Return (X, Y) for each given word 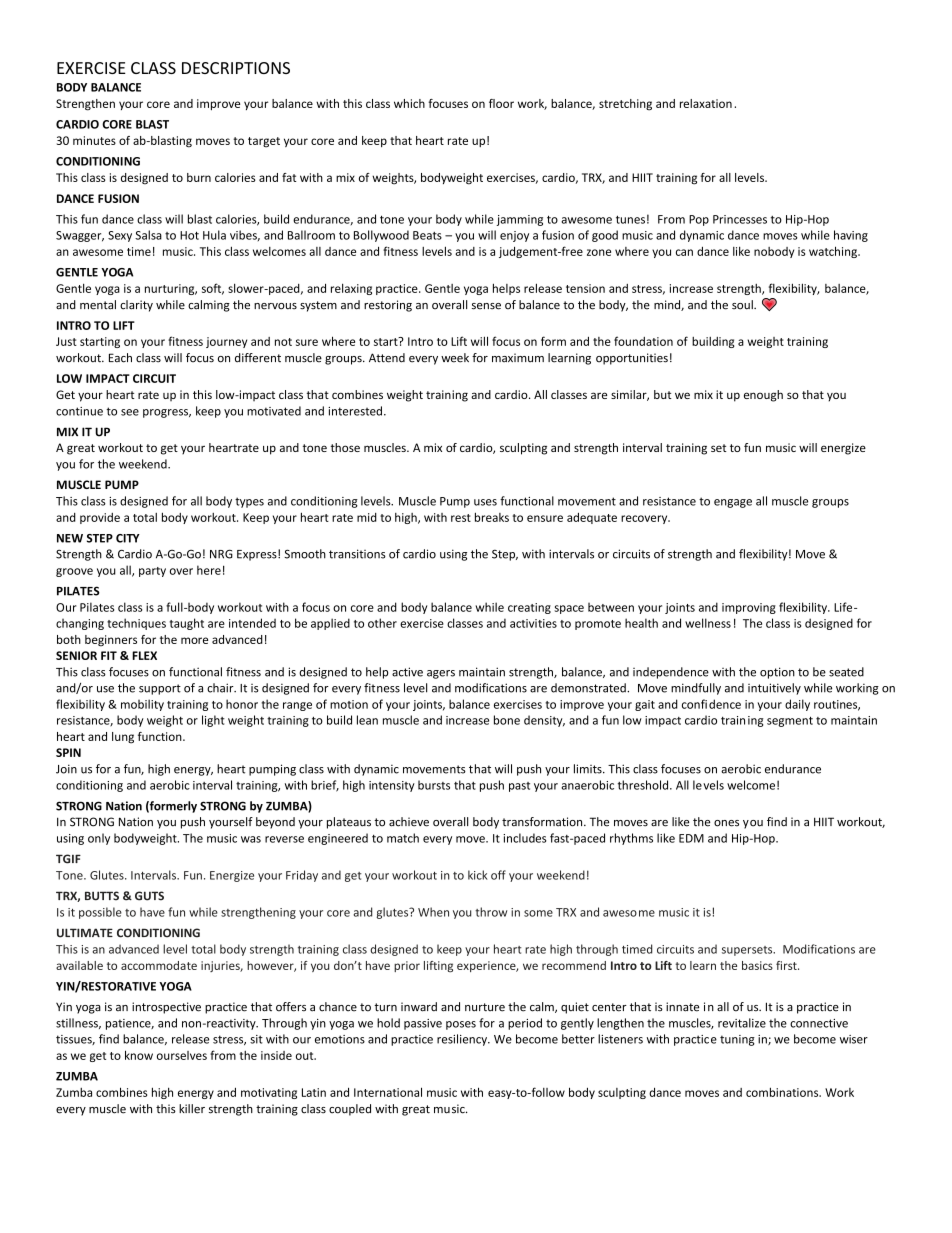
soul (743, 305)
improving (749, 608)
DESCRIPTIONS (236, 68)
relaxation (706, 103)
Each (120, 358)
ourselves (182, 1055)
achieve (409, 822)
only (99, 839)
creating (529, 608)
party (152, 572)
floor (501, 103)
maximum (518, 357)
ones (726, 823)
